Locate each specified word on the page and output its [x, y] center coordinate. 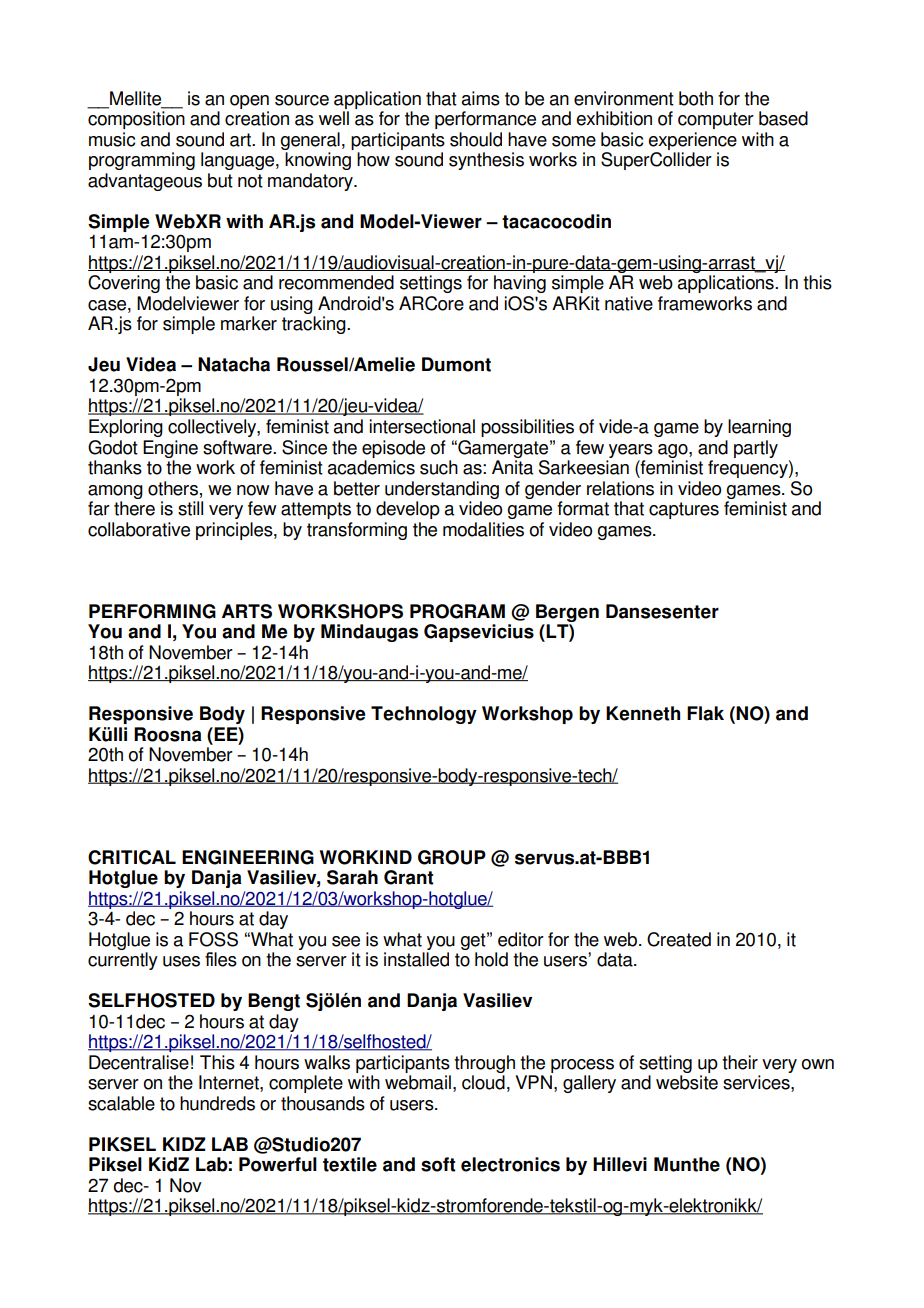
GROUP [452, 857]
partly [756, 449]
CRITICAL [132, 857]
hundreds [217, 1103]
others [173, 488]
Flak [705, 713]
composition [136, 120]
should [476, 139]
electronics [510, 1164]
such [439, 467]
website [687, 1082]
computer [716, 120]
